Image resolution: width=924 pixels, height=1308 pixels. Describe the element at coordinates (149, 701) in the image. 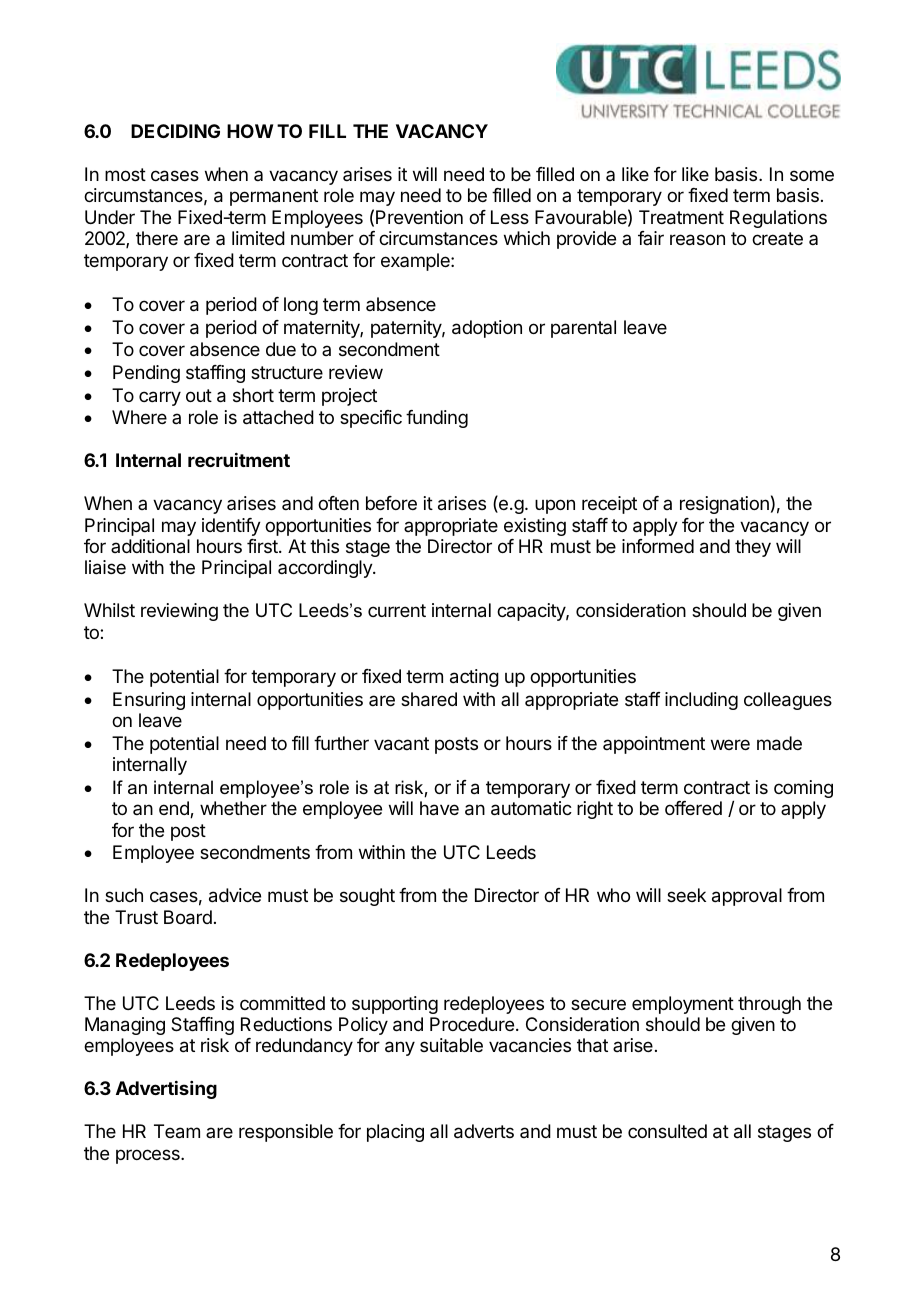

I see `Ensuring` at that location.
